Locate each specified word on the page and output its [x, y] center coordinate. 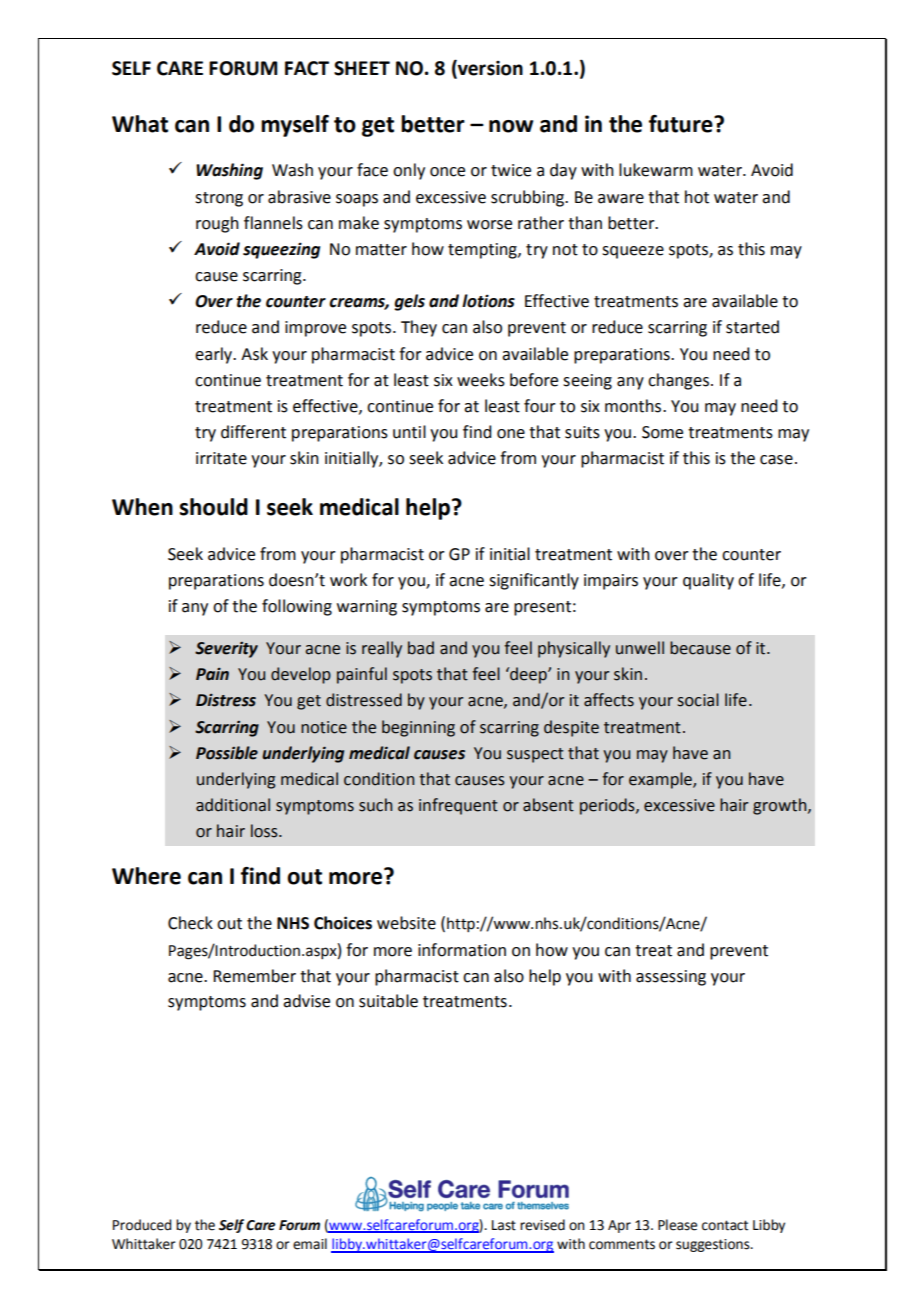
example [661, 780]
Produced [142, 1225]
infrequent [458, 806]
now [511, 126]
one [511, 434]
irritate [221, 458]
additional [233, 805]
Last [504, 1225]
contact [725, 1225]
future [682, 124]
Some [662, 432]
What [140, 124]
